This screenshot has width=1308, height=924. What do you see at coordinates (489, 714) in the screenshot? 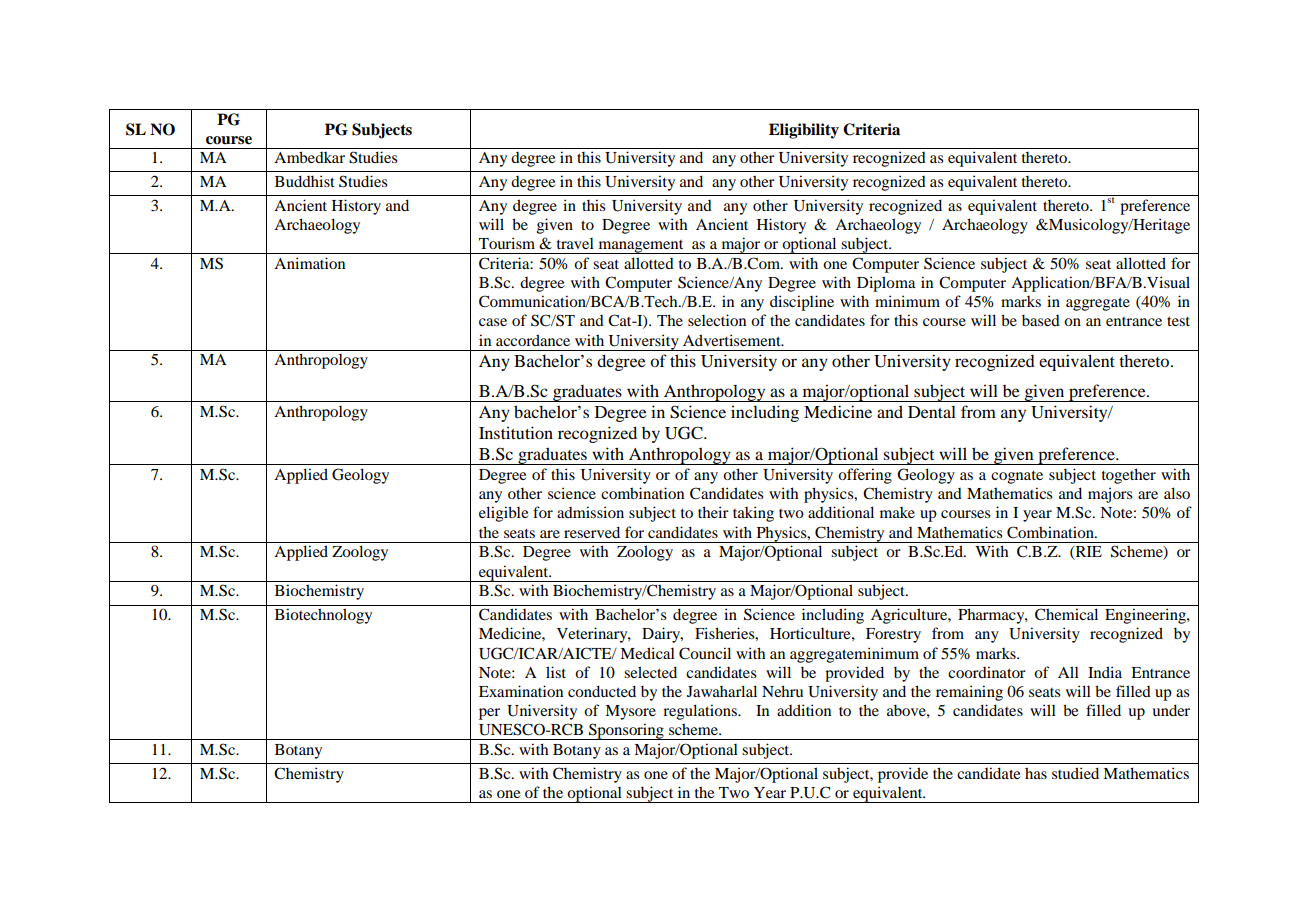
I see `per` at bounding box center [489, 714].
